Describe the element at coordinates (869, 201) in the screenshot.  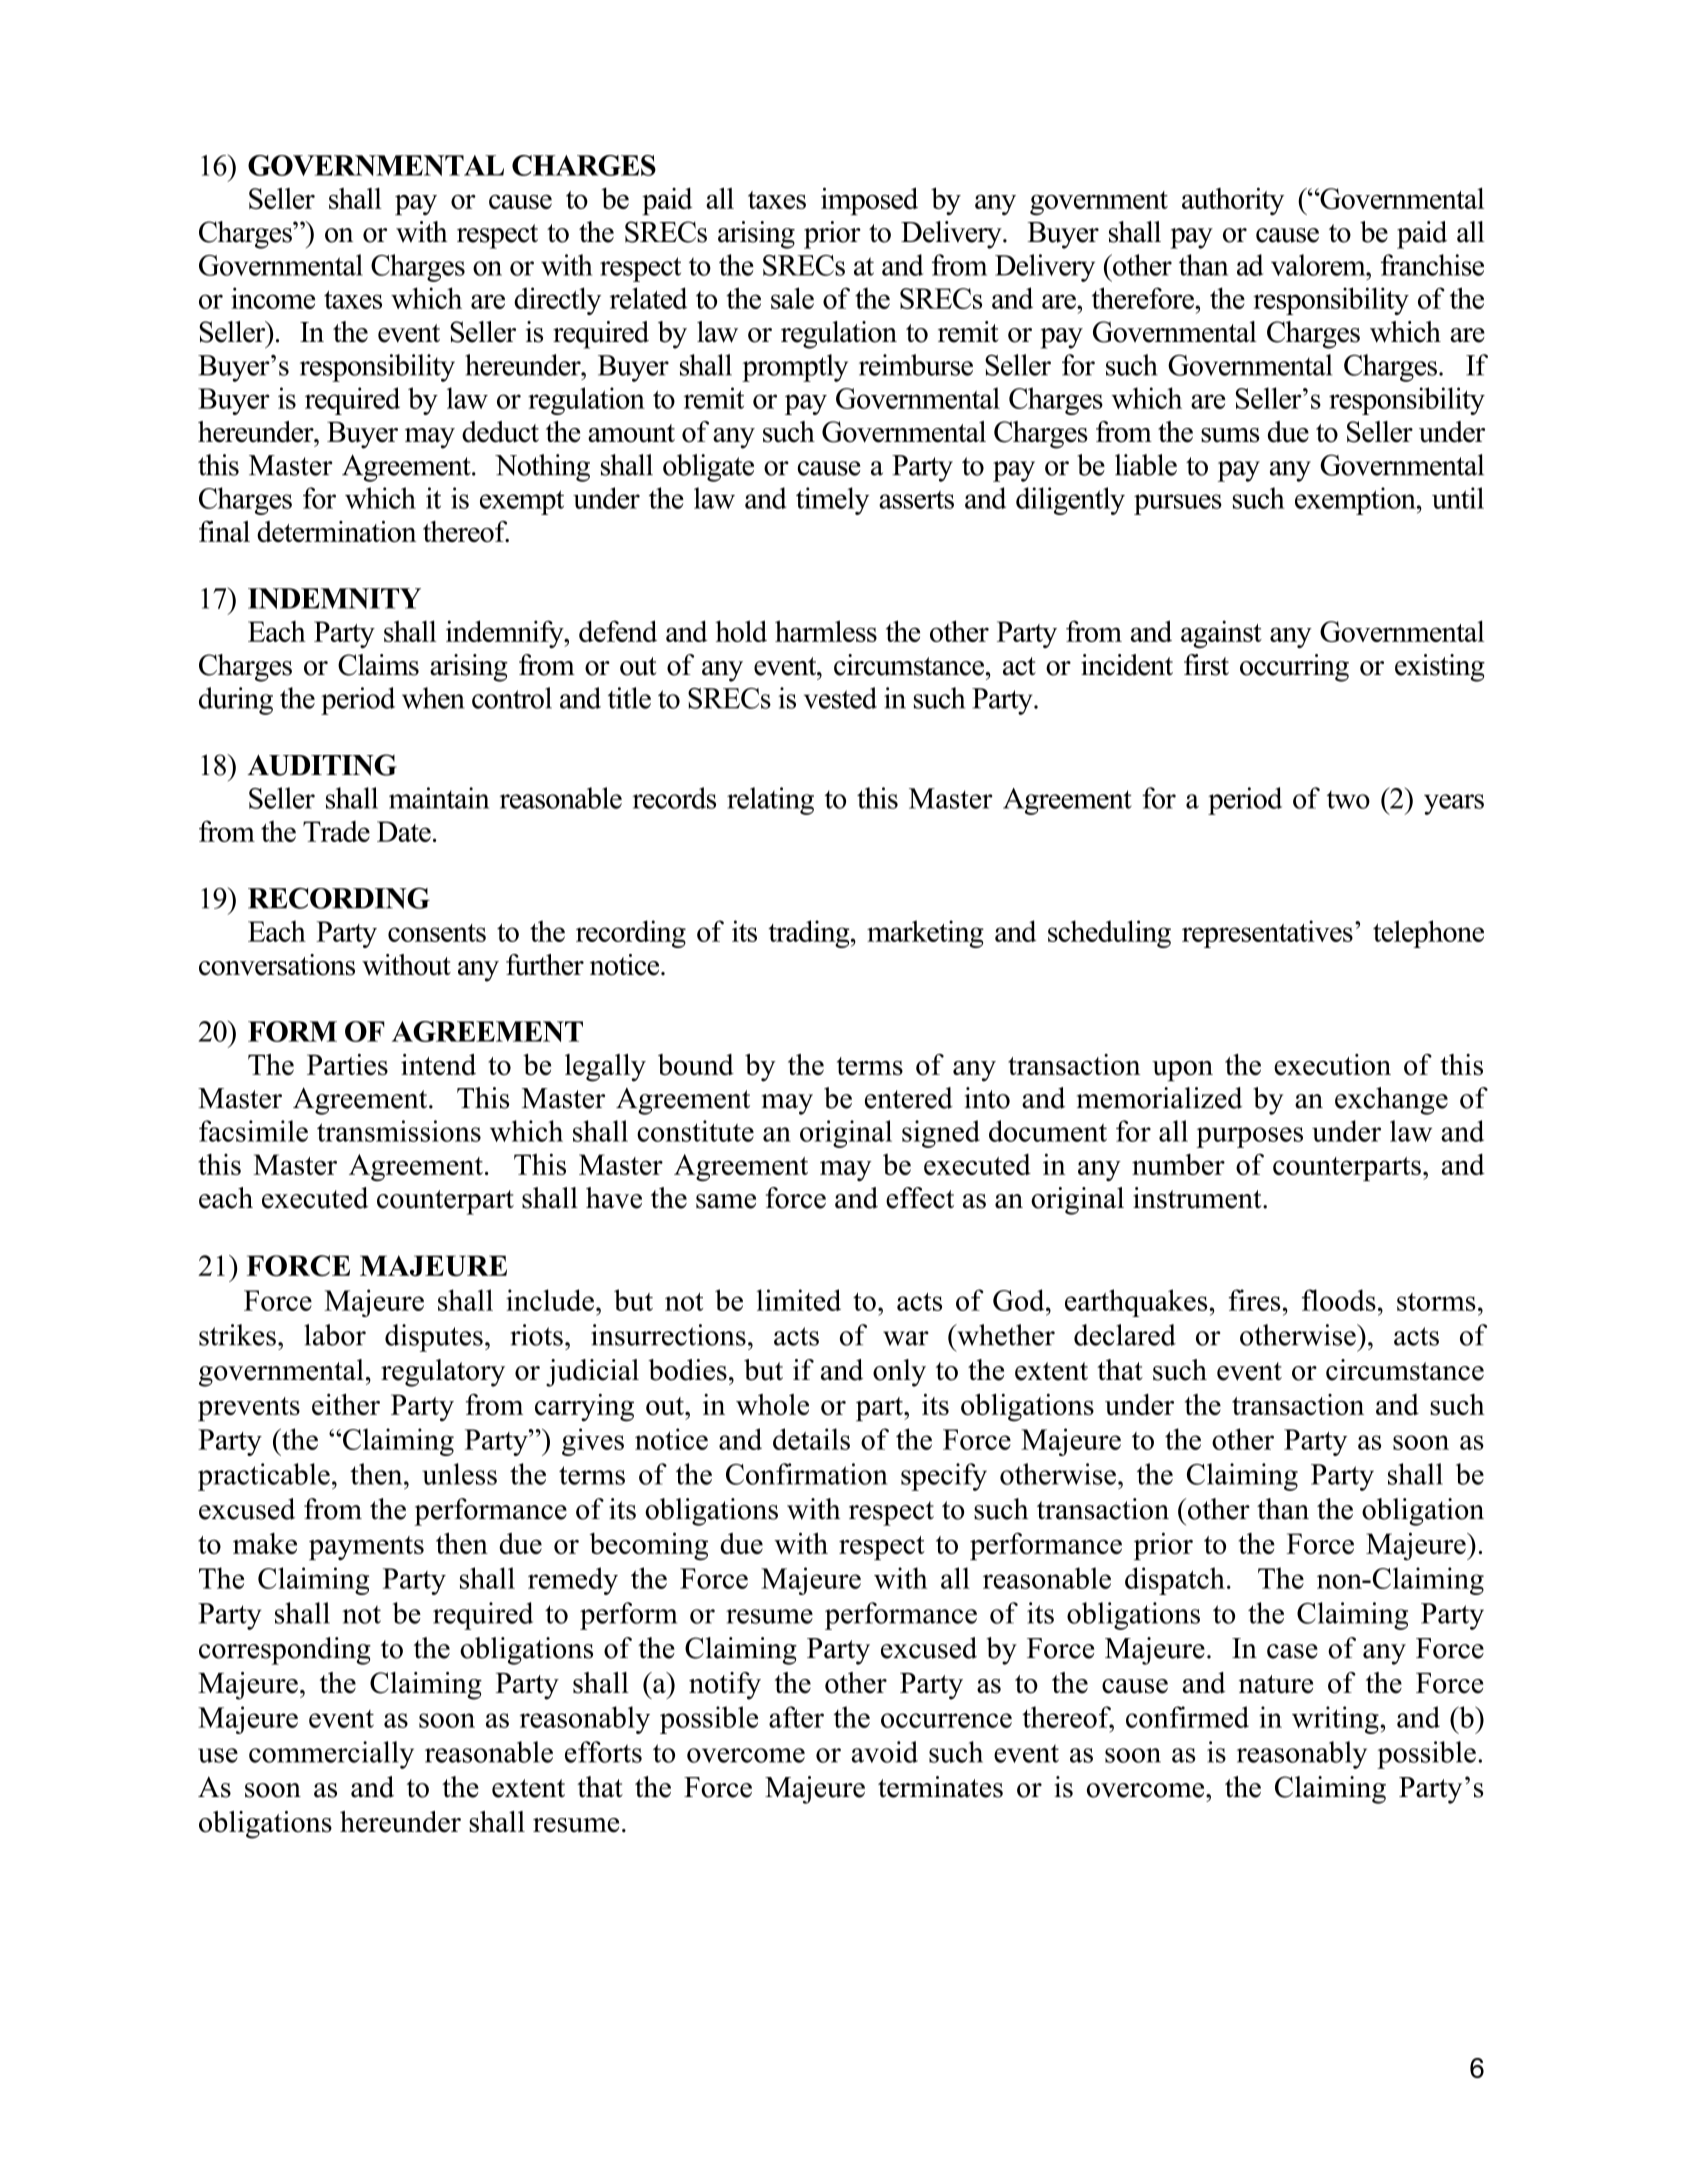
I see `imposed` at that location.
